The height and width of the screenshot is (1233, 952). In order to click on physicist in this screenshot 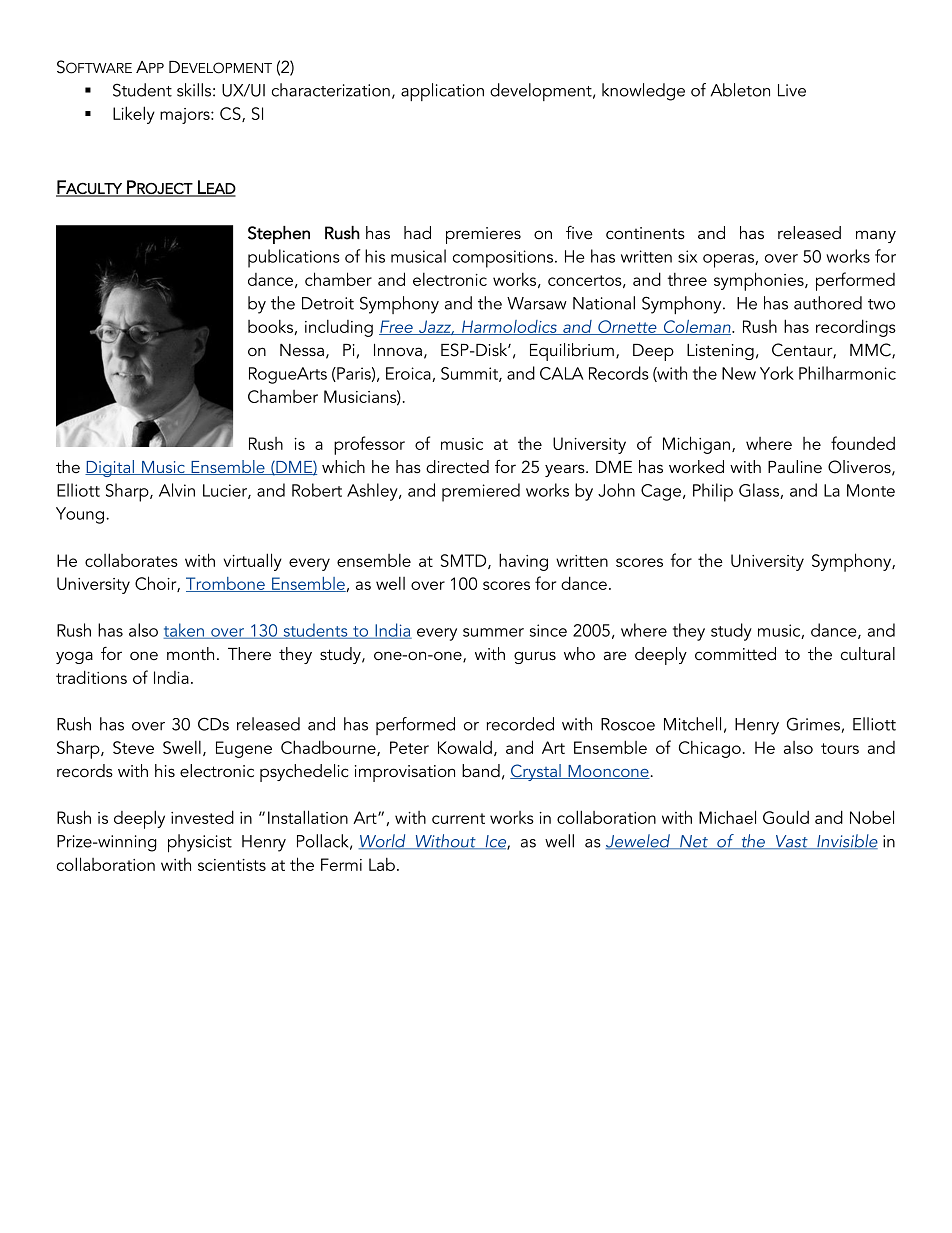, I will do `click(200, 843)`.
